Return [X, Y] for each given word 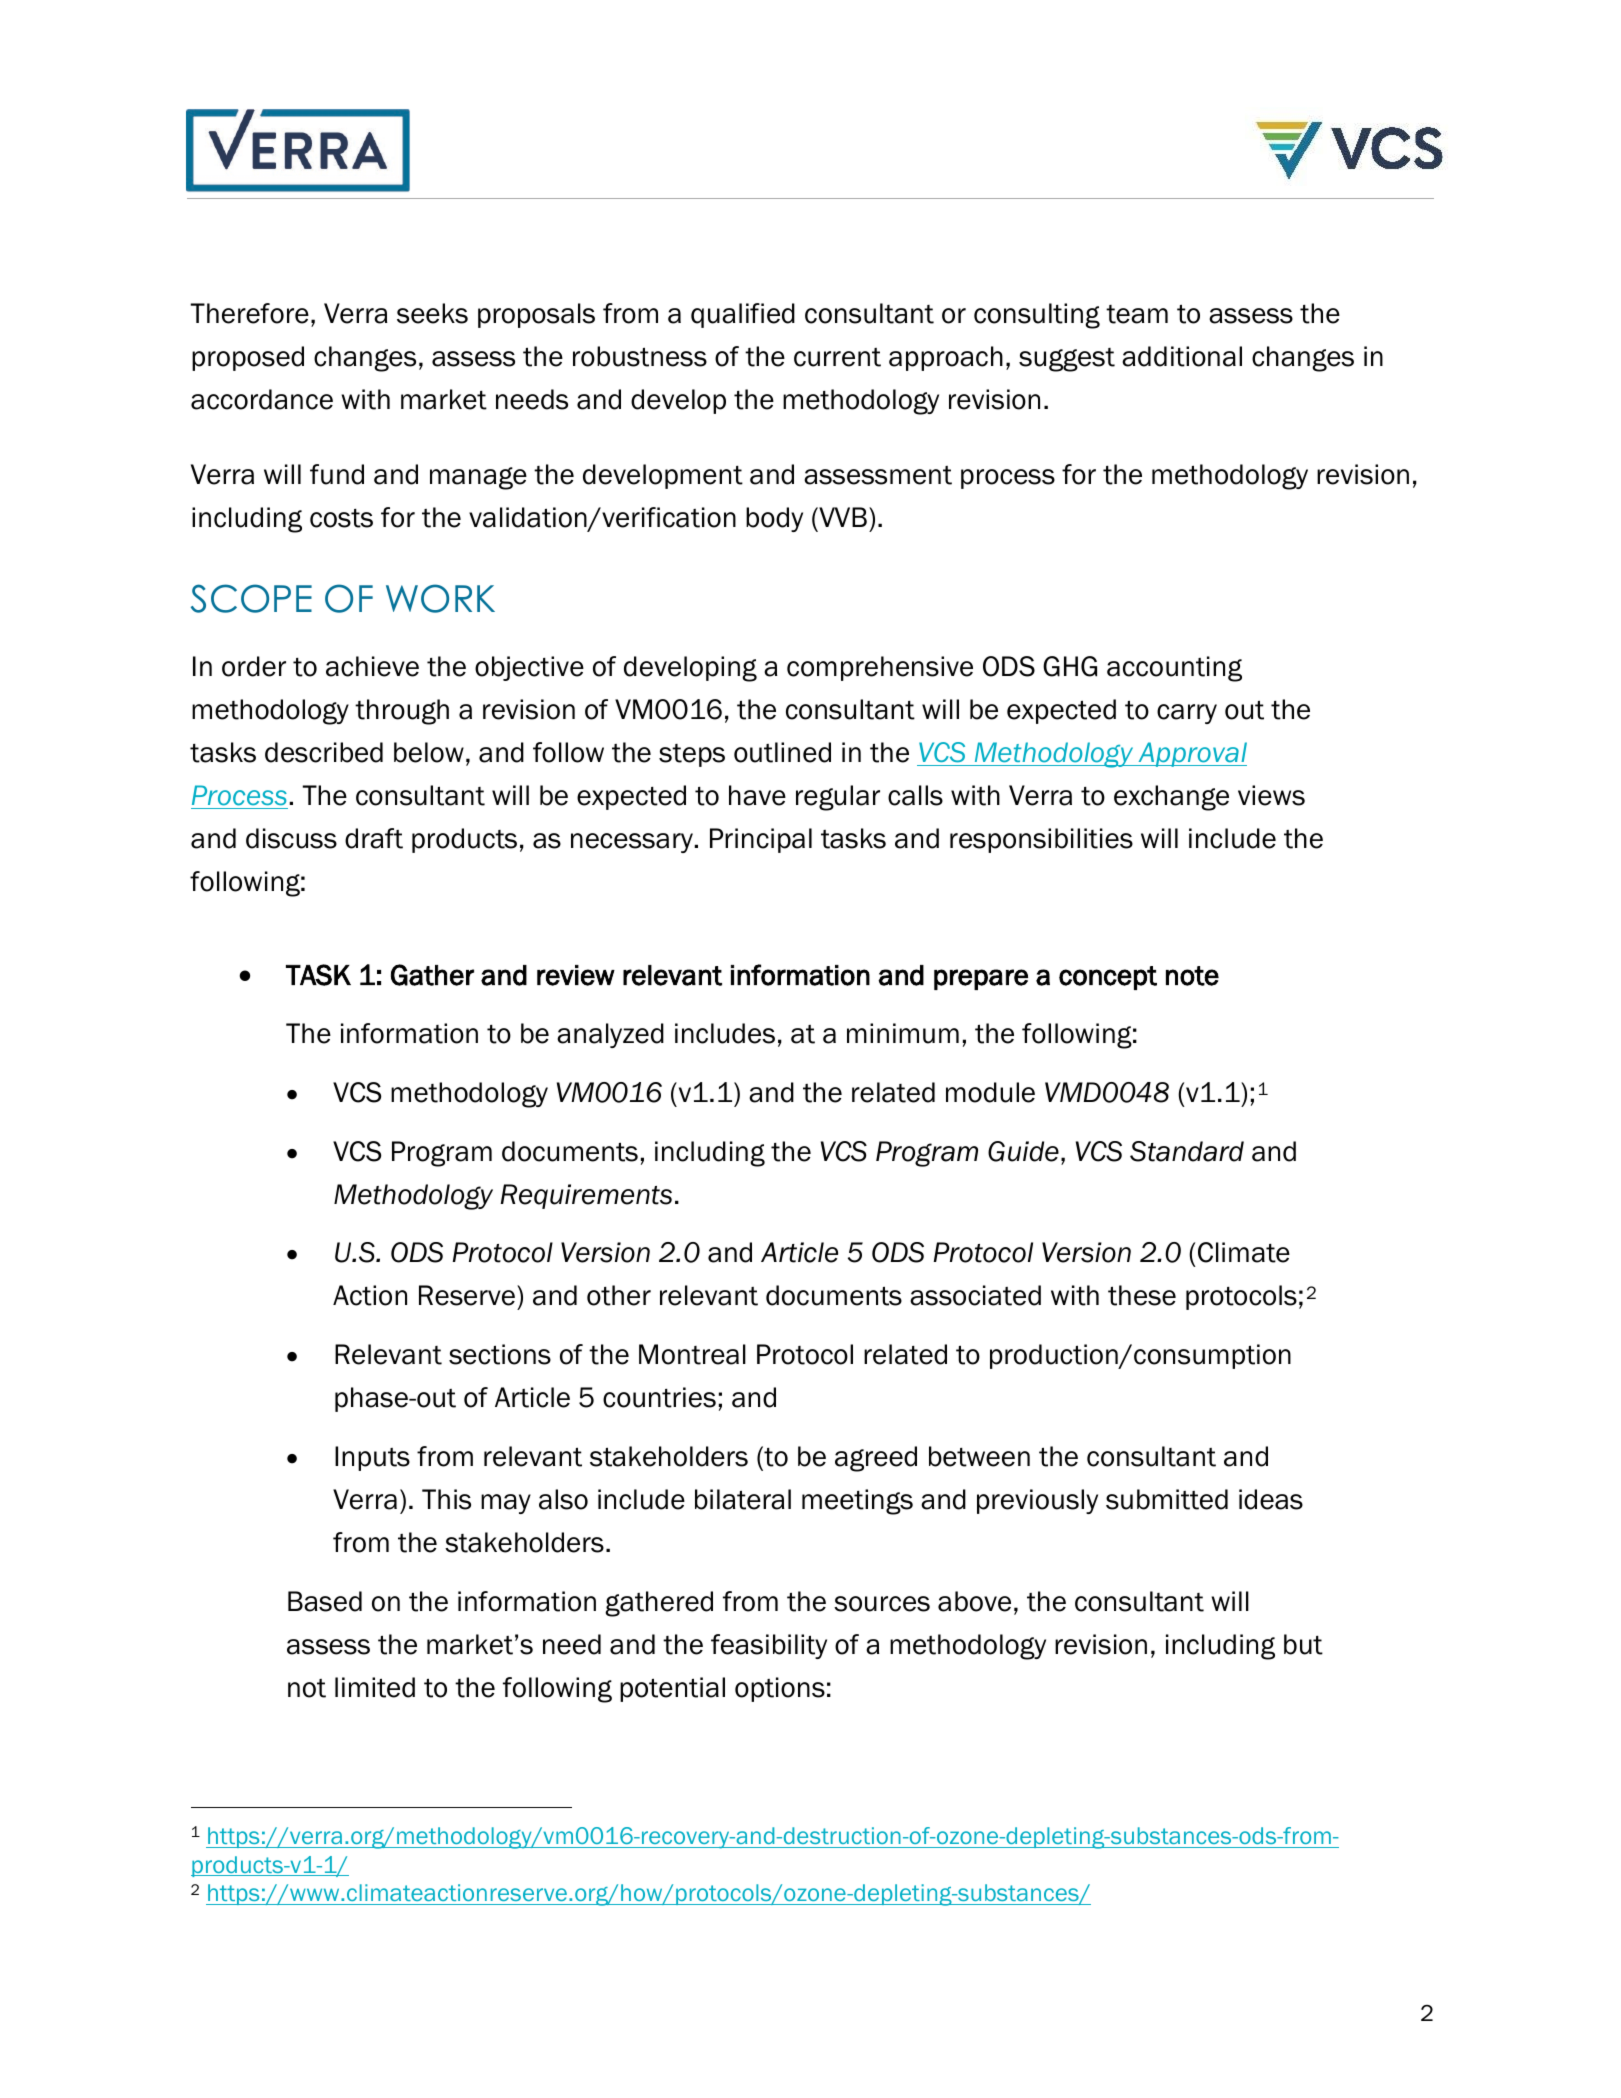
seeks [432, 313]
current [837, 357]
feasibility [769, 1646]
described [324, 752]
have [757, 795]
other [619, 1295]
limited [375, 1687]
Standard [1187, 1151]
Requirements [586, 1196]
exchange [1171, 798]
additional [1182, 356]
